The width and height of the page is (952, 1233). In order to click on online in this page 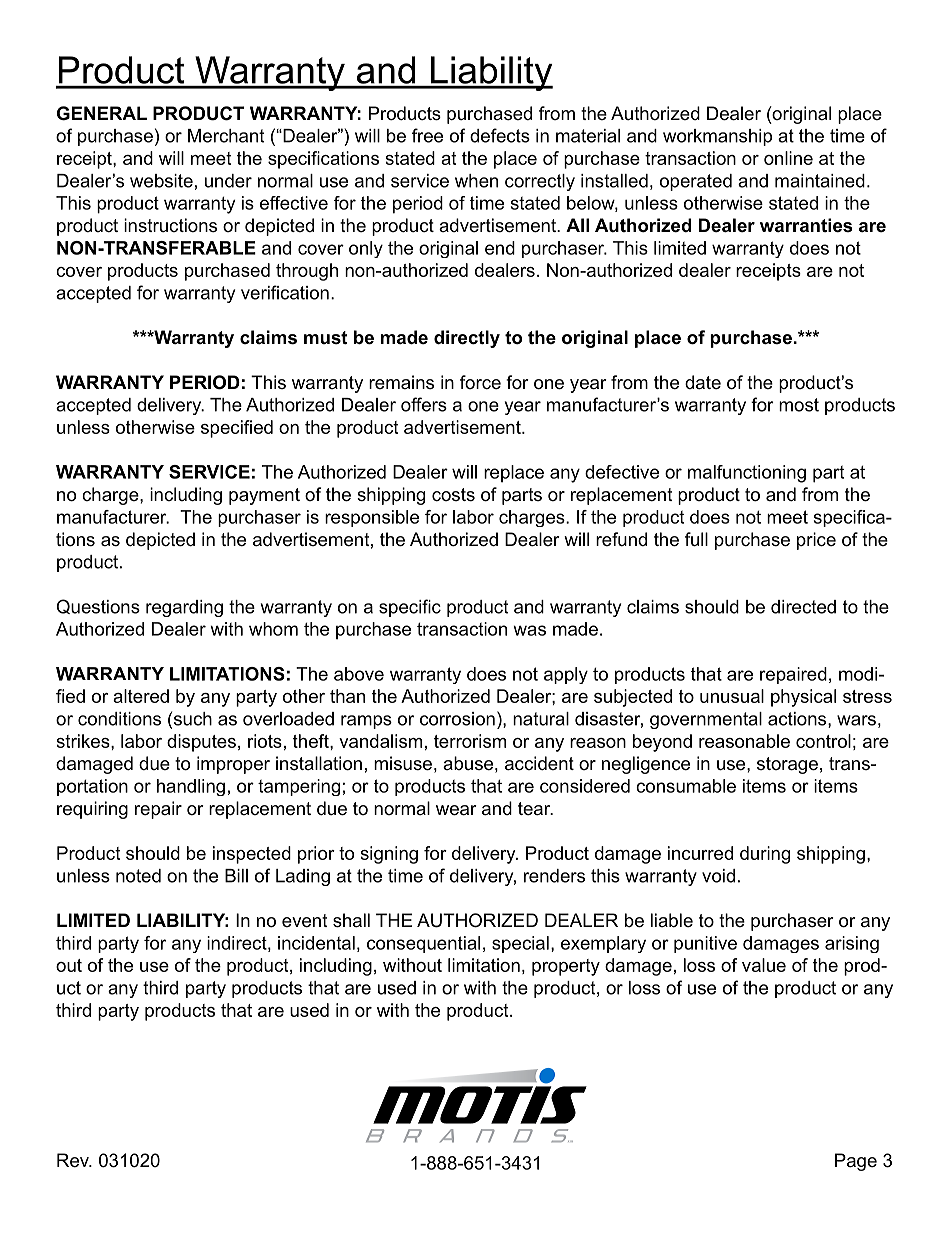, I will do `click(788, 158)`.
